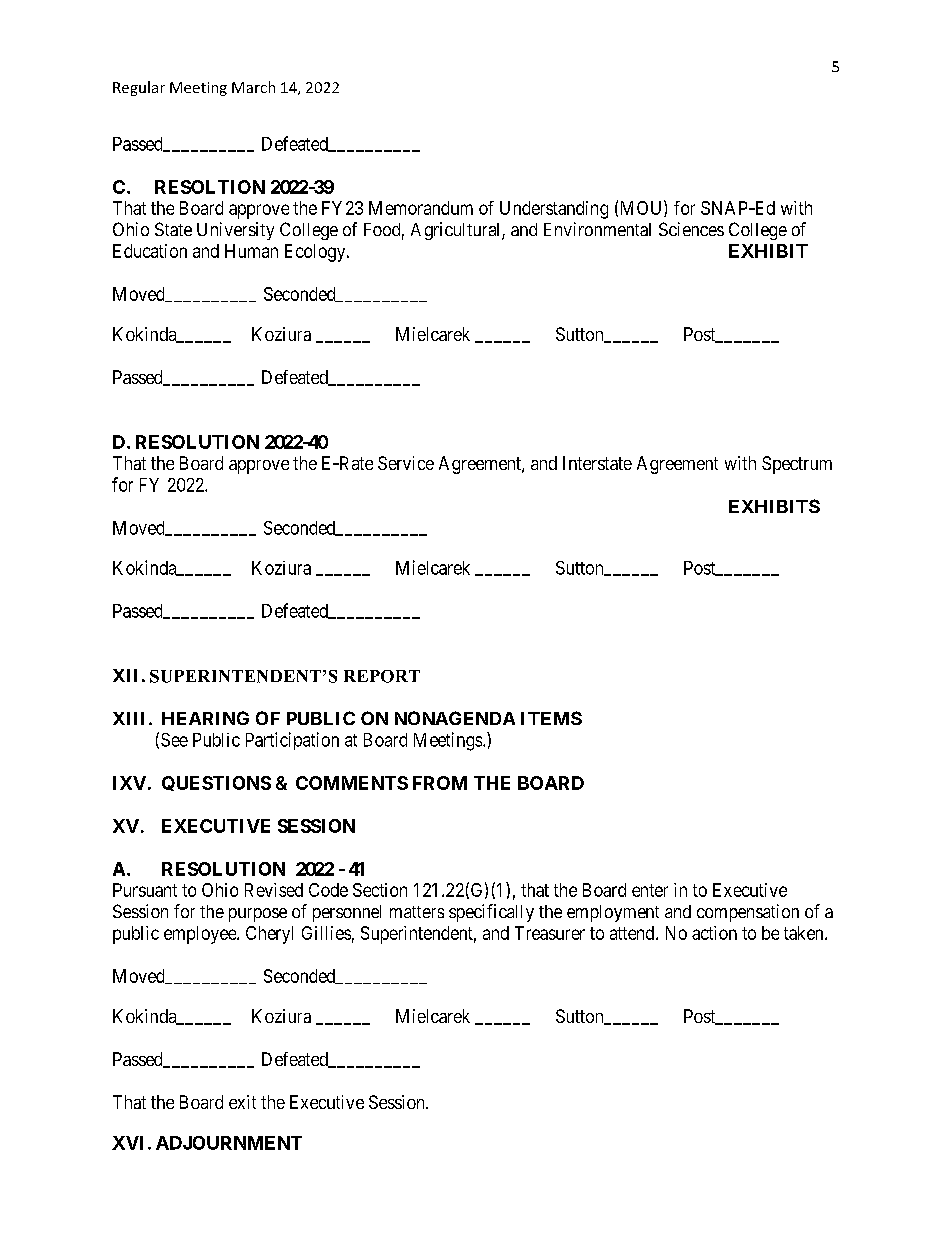 Image resolution: width=952 pixels, height=1233 pixels. I want to click on Spectrum, so click(797, 465).
